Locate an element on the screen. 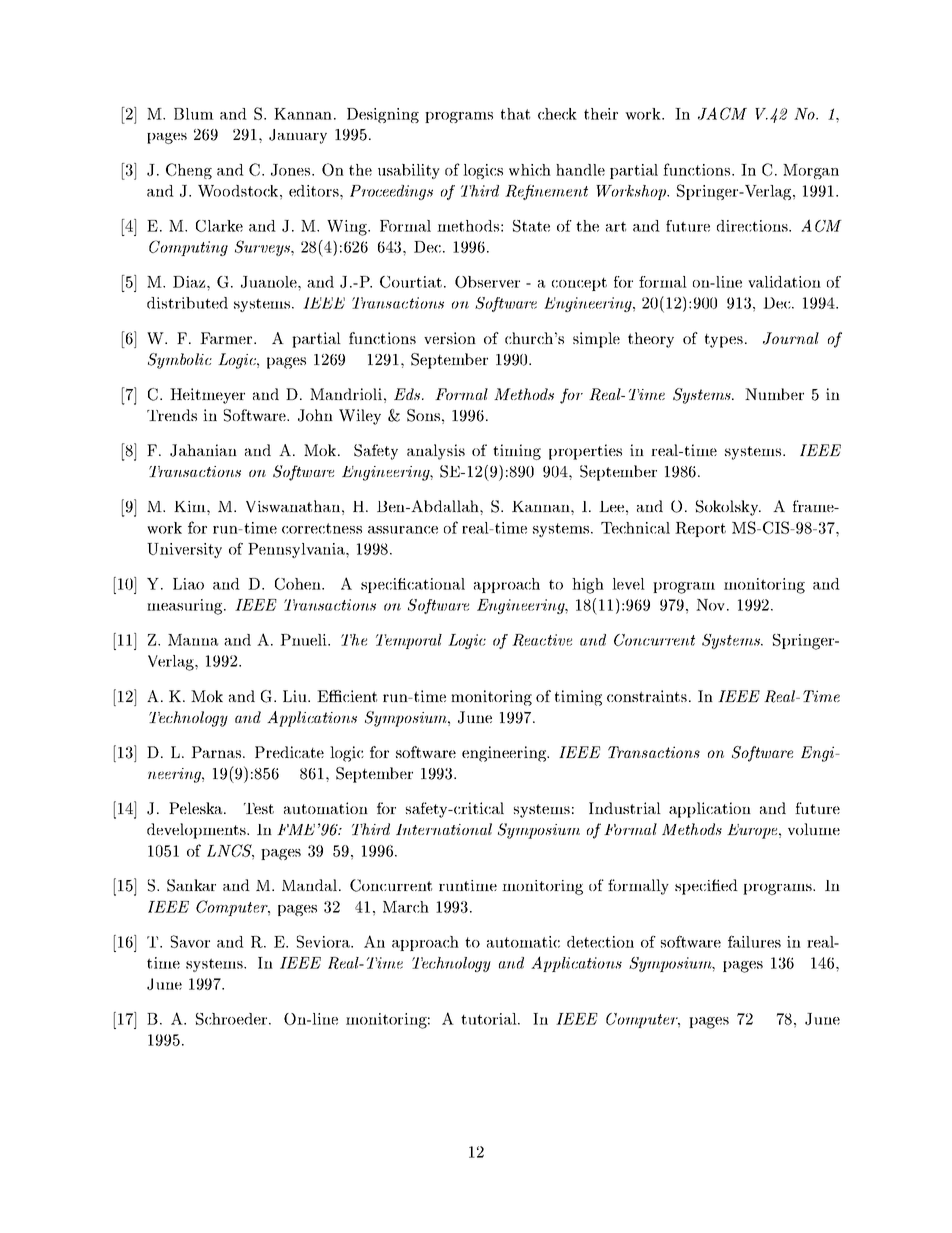 This screenshot has height=1233, width=952. Nov is located at coordinates (710, 605).
